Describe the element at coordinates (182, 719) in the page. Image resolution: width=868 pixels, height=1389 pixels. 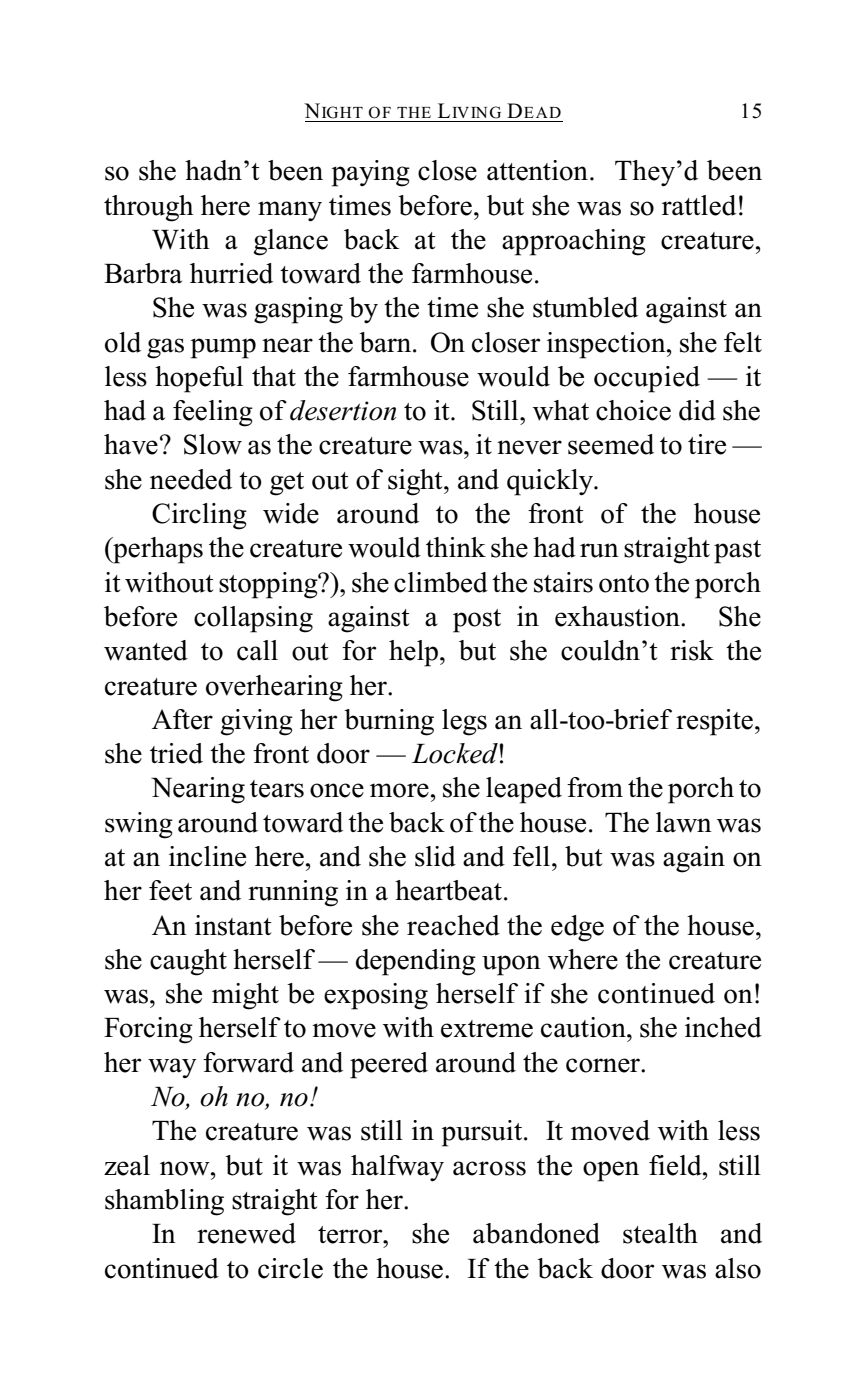
I see `After` at that location.
